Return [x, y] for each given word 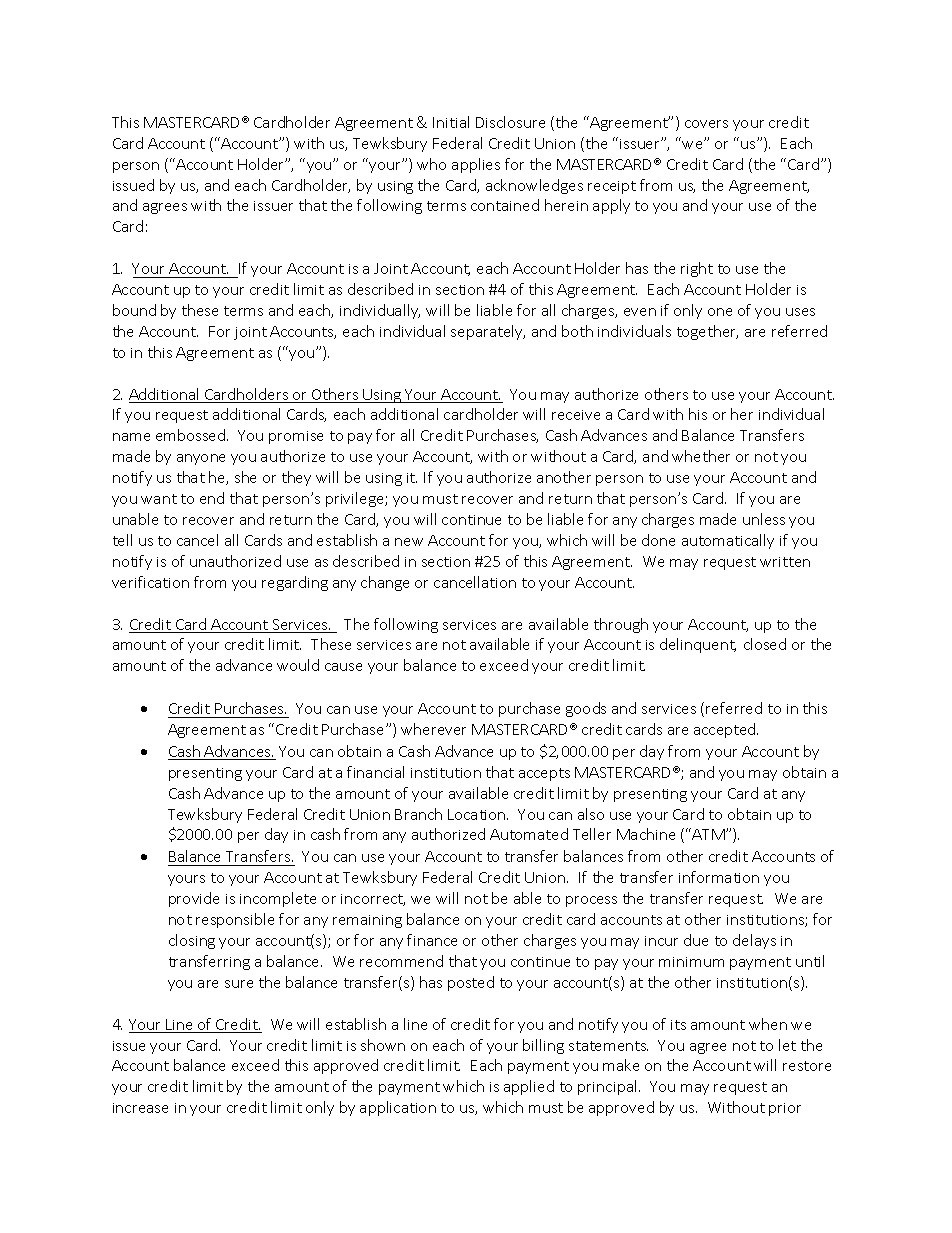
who [431, 164]
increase [140, 1108]
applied [529, 1087]
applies [476, 165]
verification [150, 582]
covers [706, 124]
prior [785, 1109]
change [385, 583]
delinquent [698, 645]
